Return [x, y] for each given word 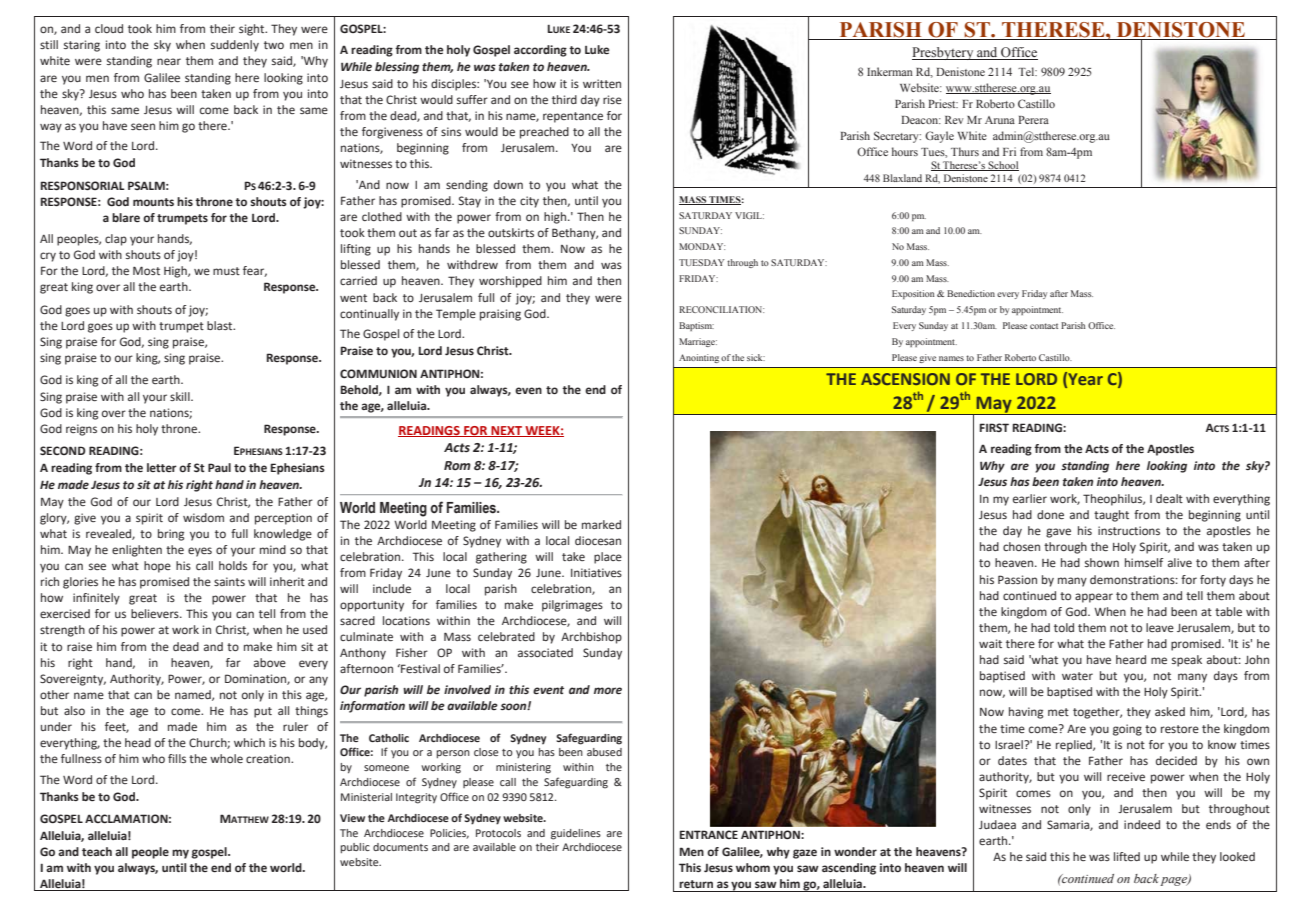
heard [1131, 659]
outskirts [511, 232]
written [602, 83]
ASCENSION [905, 379]
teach [97, 851]
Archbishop [591, 638]
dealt [1169, 498]
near [169, 61]
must [226, 271]
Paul [219, 467]
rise [612, 99]
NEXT [506, 431]
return [696, 884]
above [270, 662]
